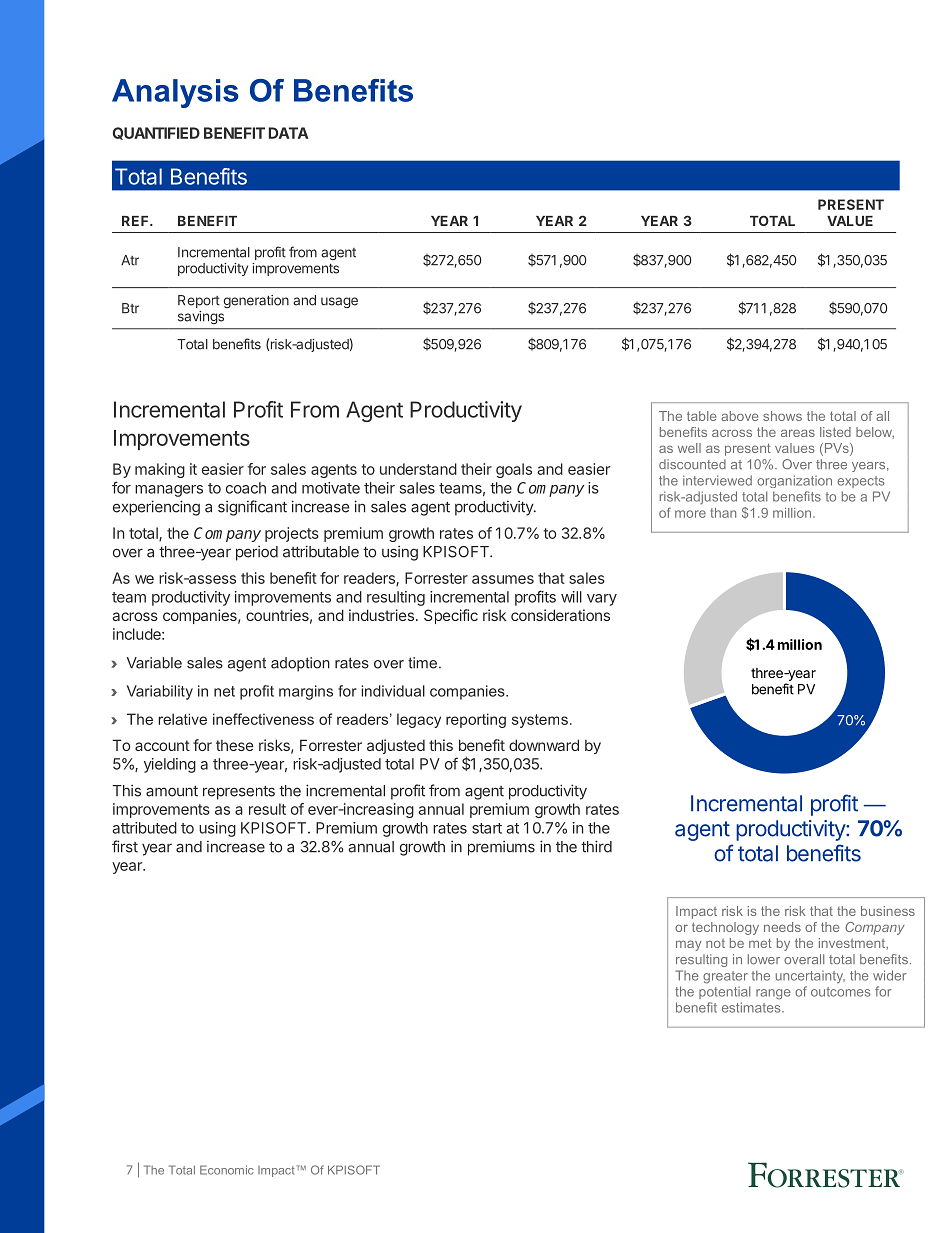  What do you see at coordinates (289, 133) in the document?
I see `DATA` at bounding box center [289, 133].
